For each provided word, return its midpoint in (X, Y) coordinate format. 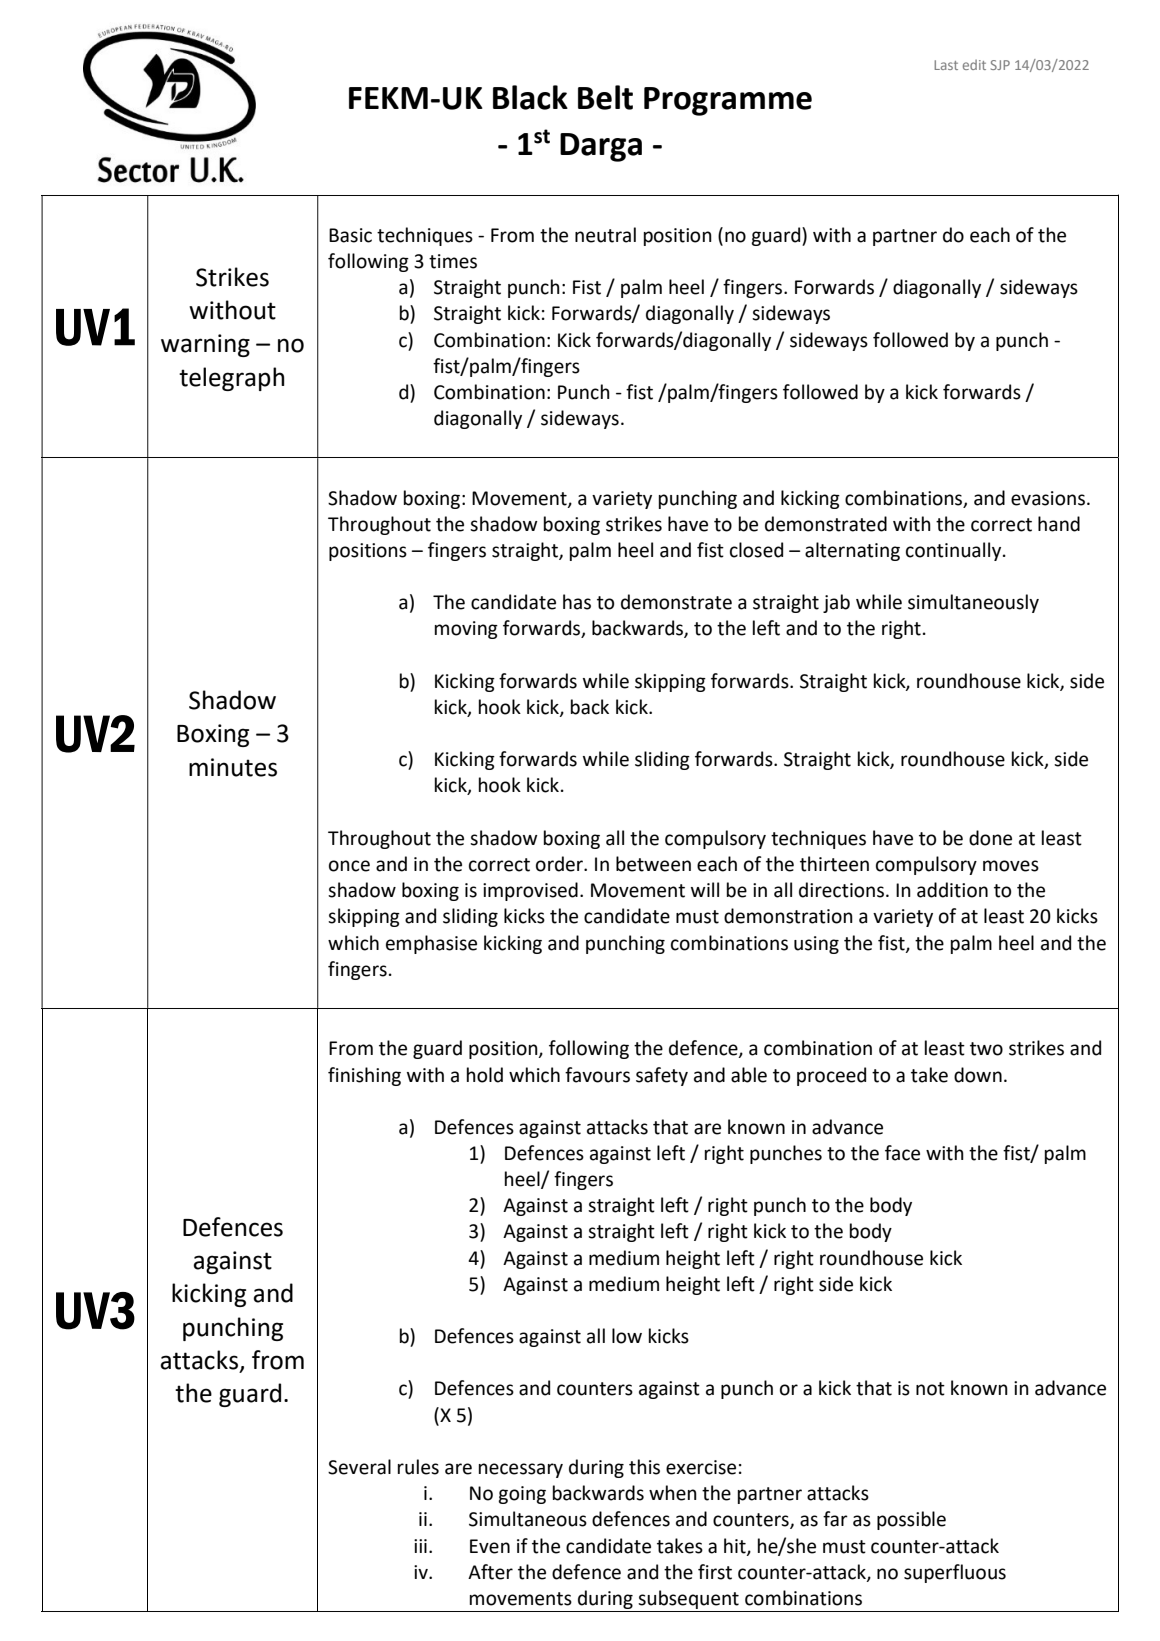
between (653, 864)
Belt (605, 97)
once (349, 866)
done (990, 838)
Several (359, 1467)
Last (946, 65)
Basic (350, 235)
